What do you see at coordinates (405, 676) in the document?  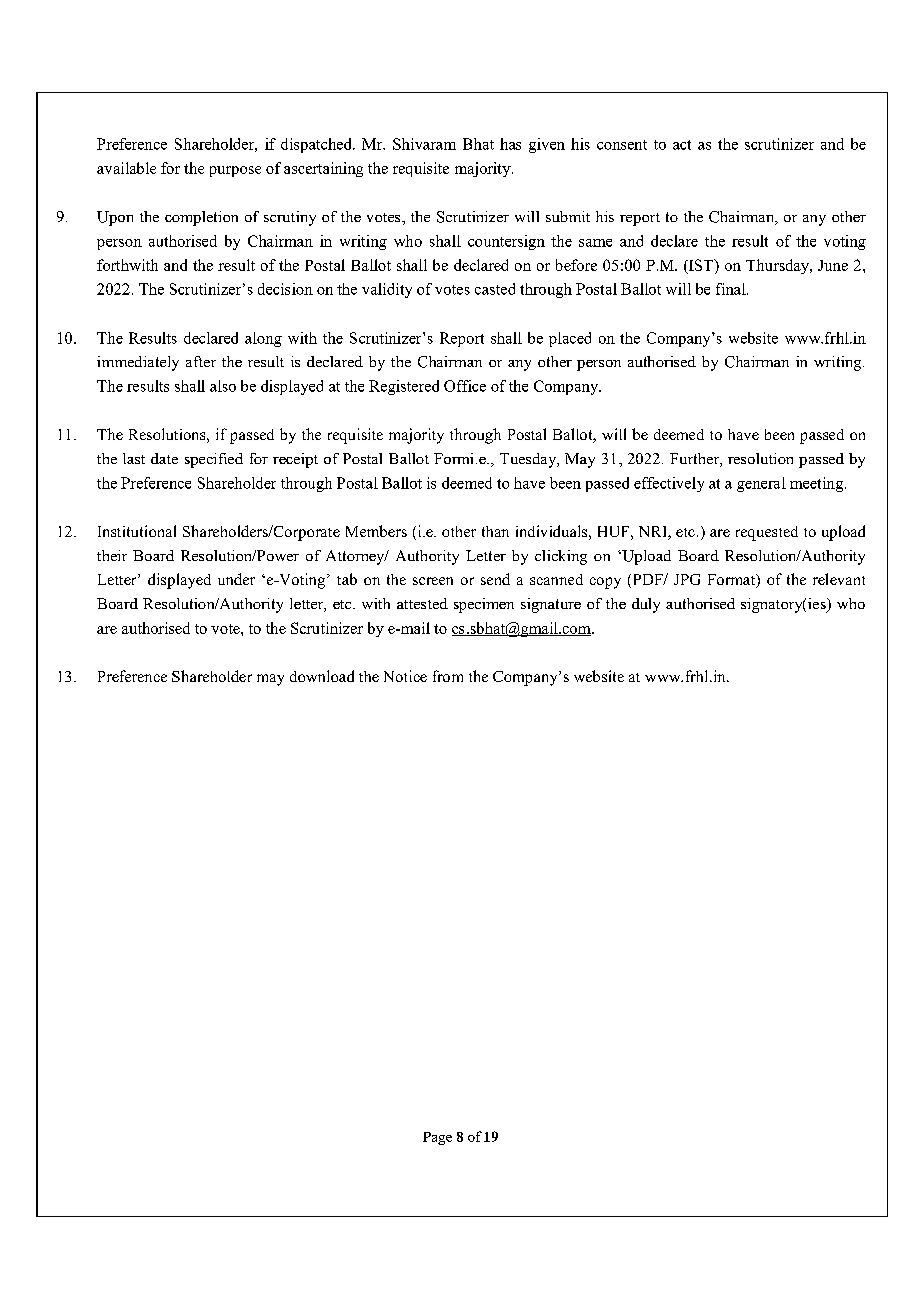 I see `Notice` at bounding box center [405, 676].
